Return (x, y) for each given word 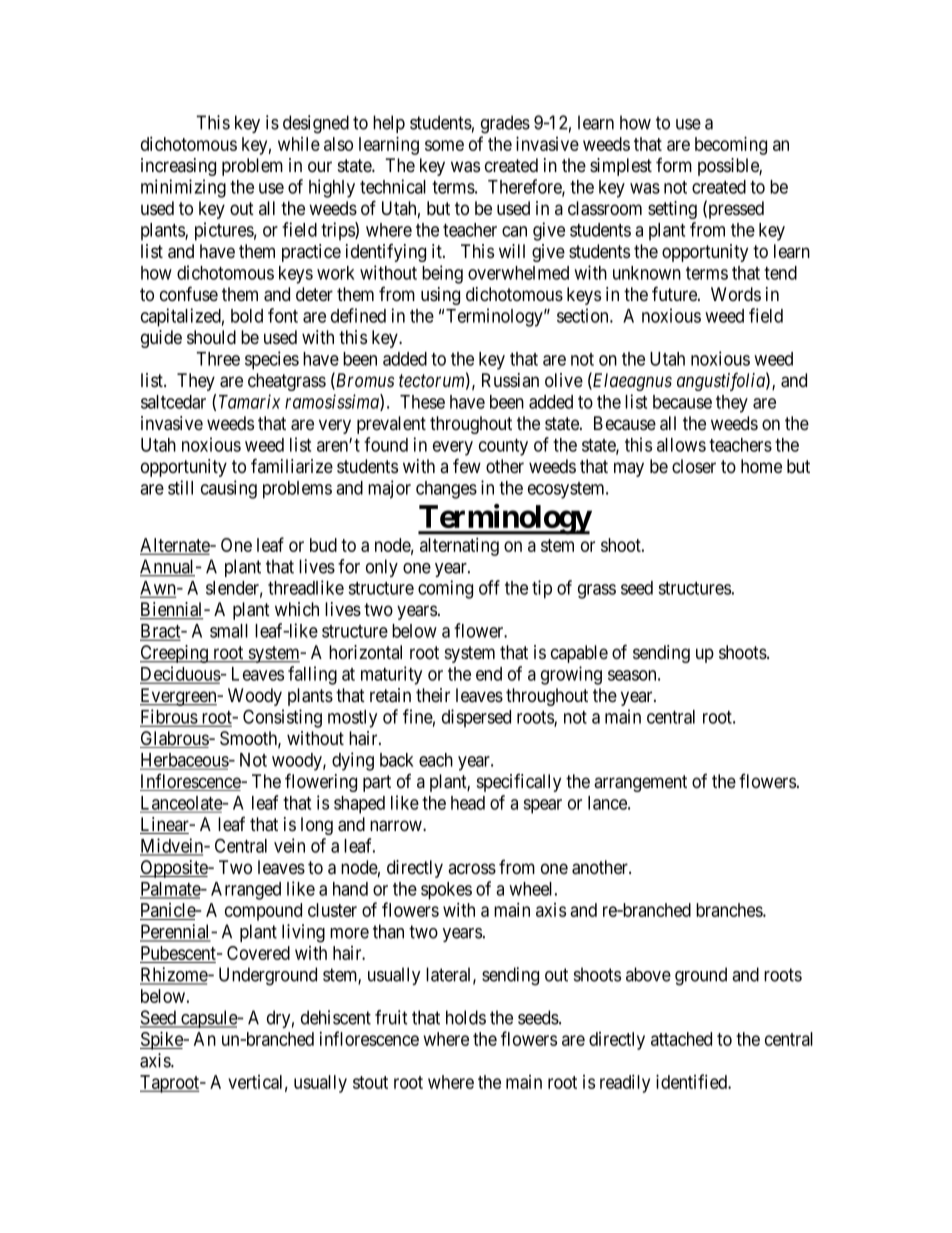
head (468, 803)
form (674, 165)
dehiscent (336, 1017)
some (444, 145)
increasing (178, 167)
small (229, 631)
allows (681, 445)
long (317, 826)
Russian (510, 380)
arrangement (640, 783)
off (489, 587)
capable (579, 654)
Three (218, 359)
